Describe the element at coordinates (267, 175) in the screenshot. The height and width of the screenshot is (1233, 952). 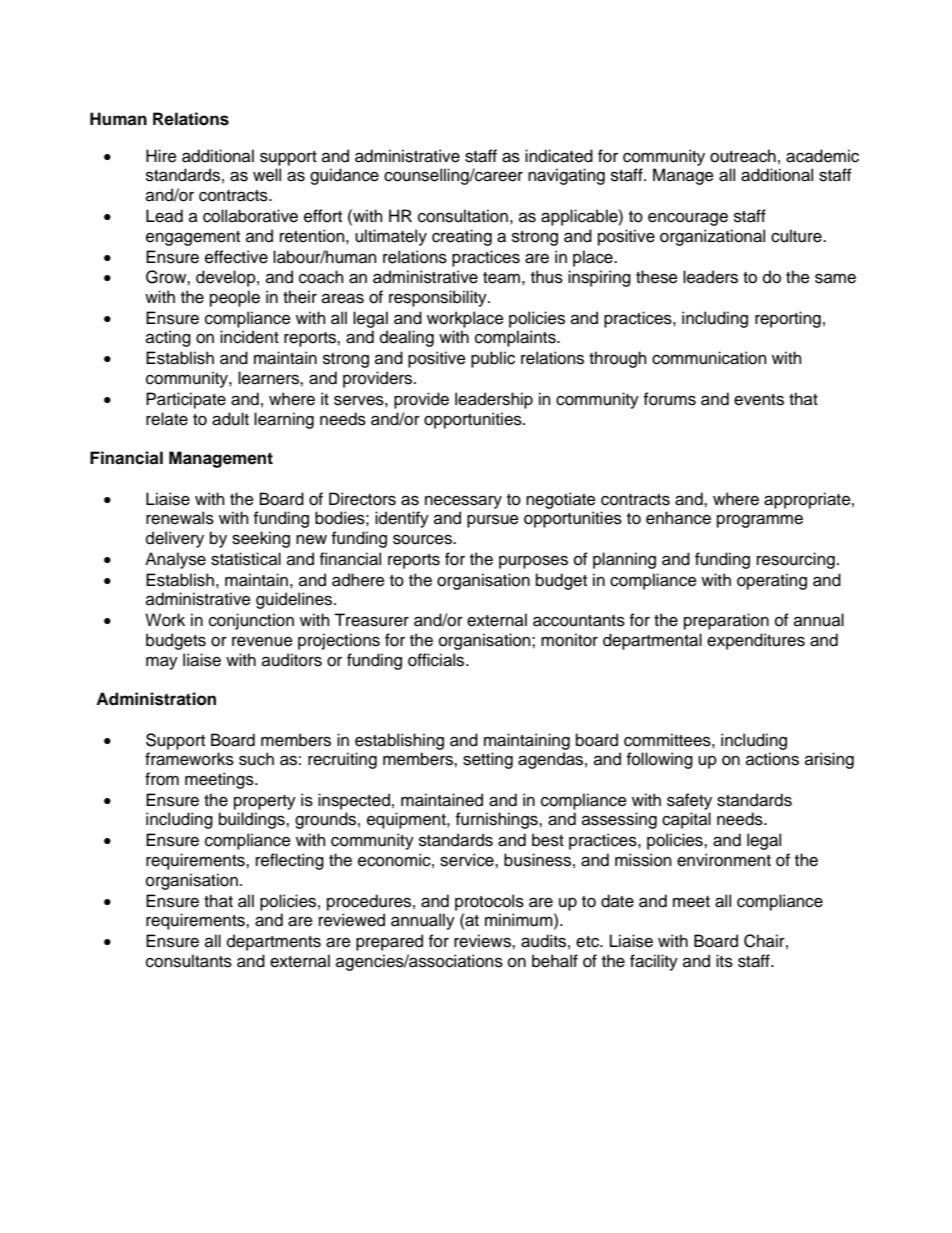
I see `well` at that location.
